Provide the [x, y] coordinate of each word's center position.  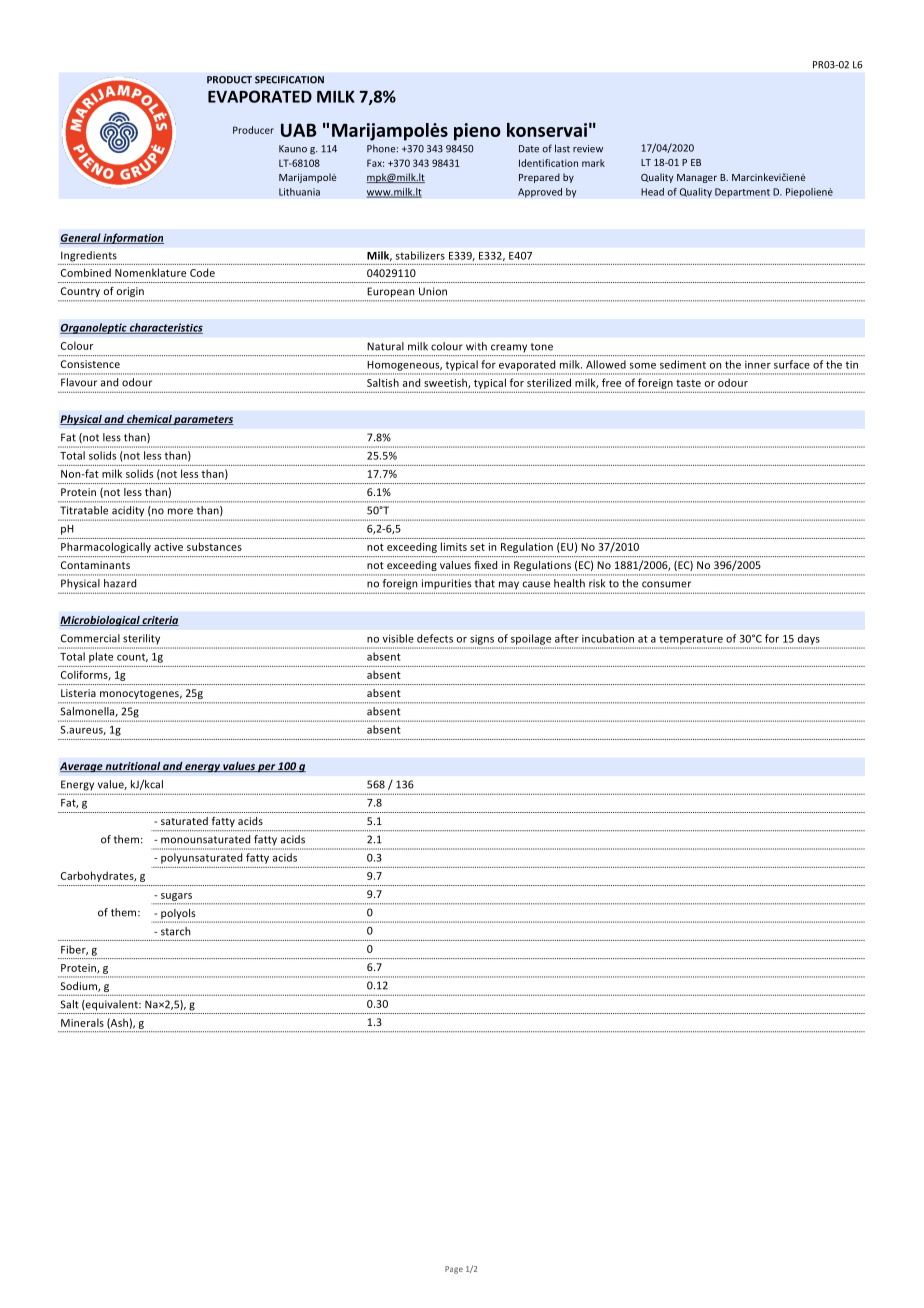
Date [529, 149]
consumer [666, 584]
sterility [141, 639]
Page [454, 1270]
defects [435, 638]
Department [742, 193]
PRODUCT [229, 80]
